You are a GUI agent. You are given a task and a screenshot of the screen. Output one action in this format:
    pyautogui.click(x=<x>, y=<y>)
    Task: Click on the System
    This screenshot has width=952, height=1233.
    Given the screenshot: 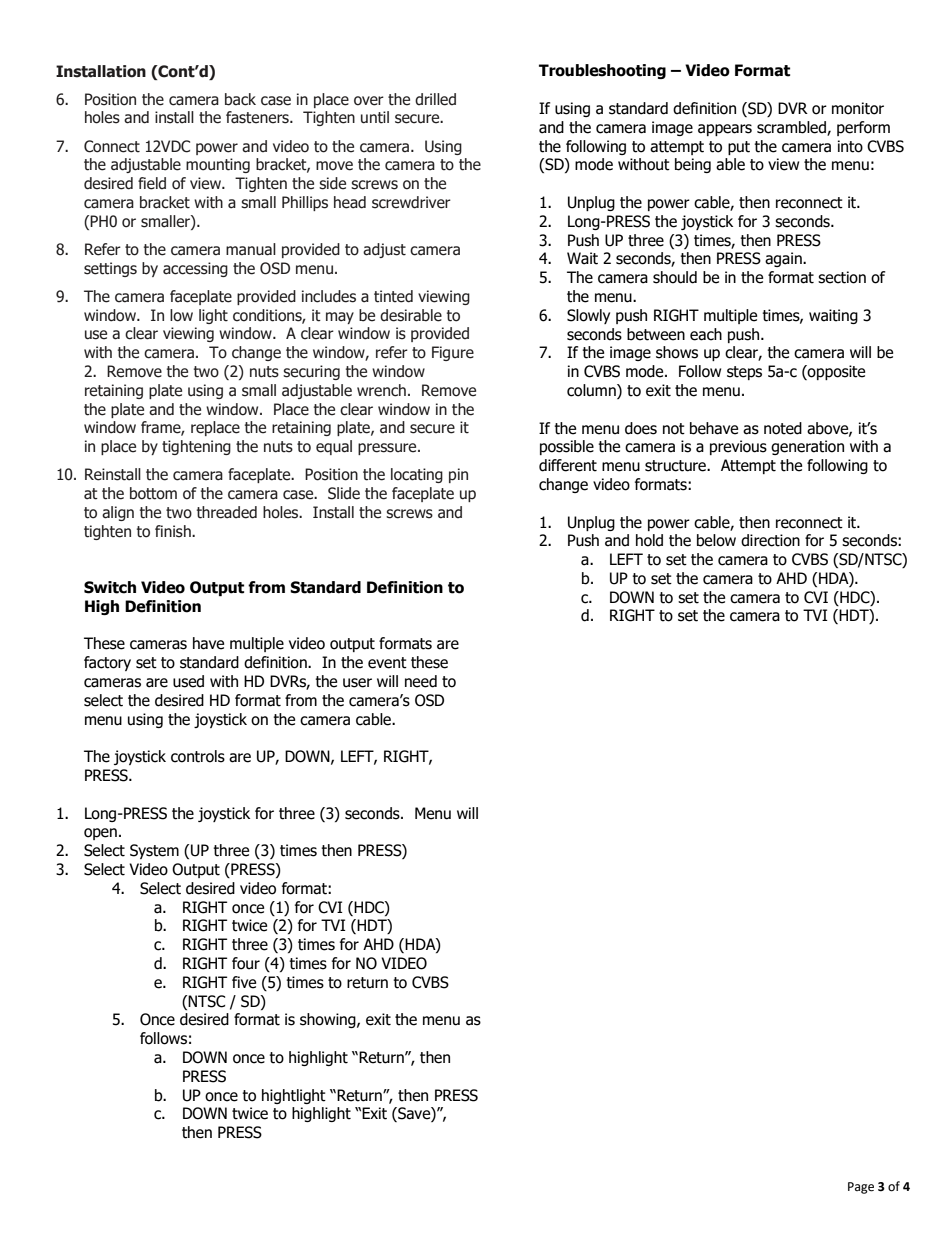 What is the action you would take?
    pyautogui.click(x=154, y=851)
